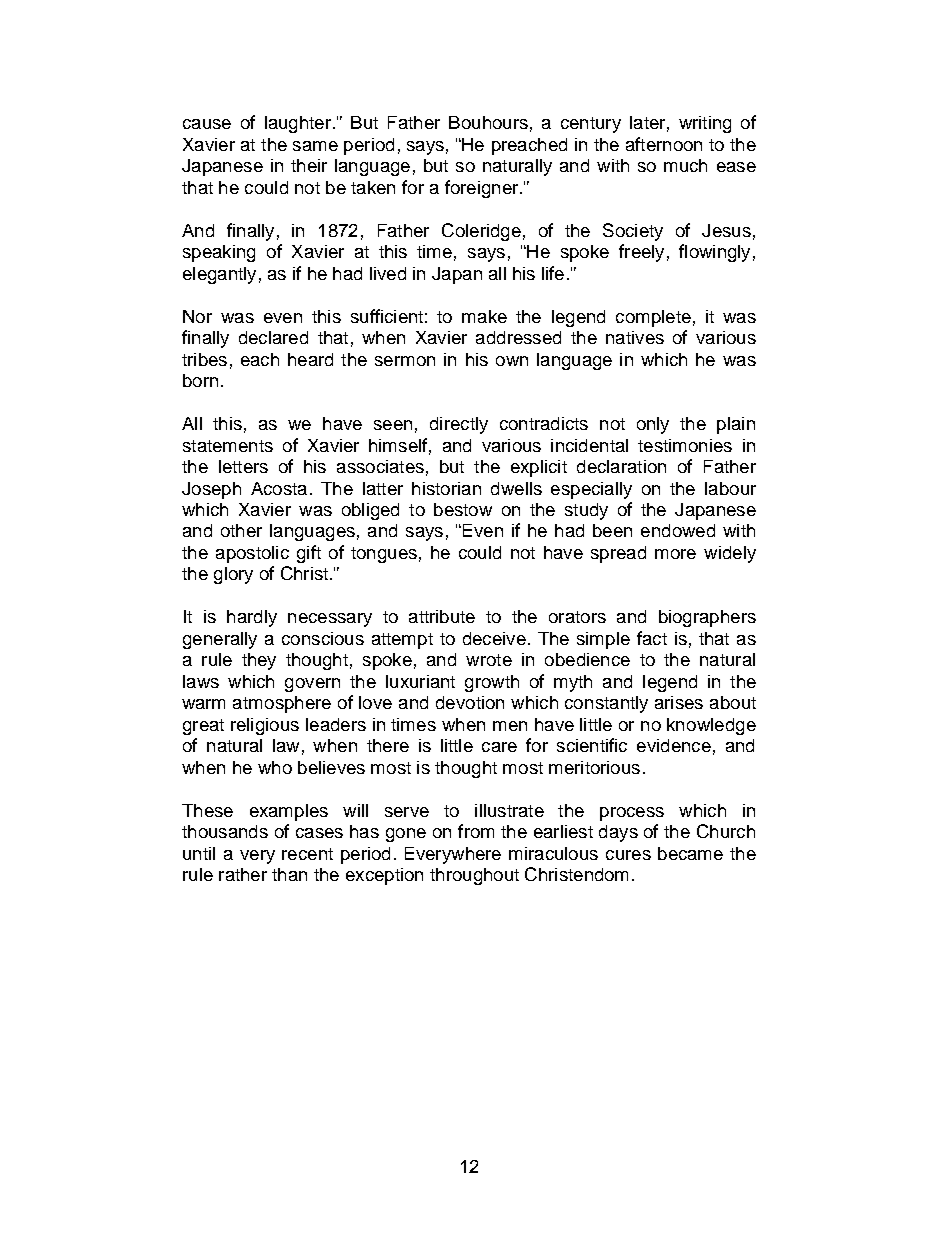 This screenshot has width=952, height=1233. Describe the element at coordinates (442, 616) in the screenshot. I see `attribute` at that location.
